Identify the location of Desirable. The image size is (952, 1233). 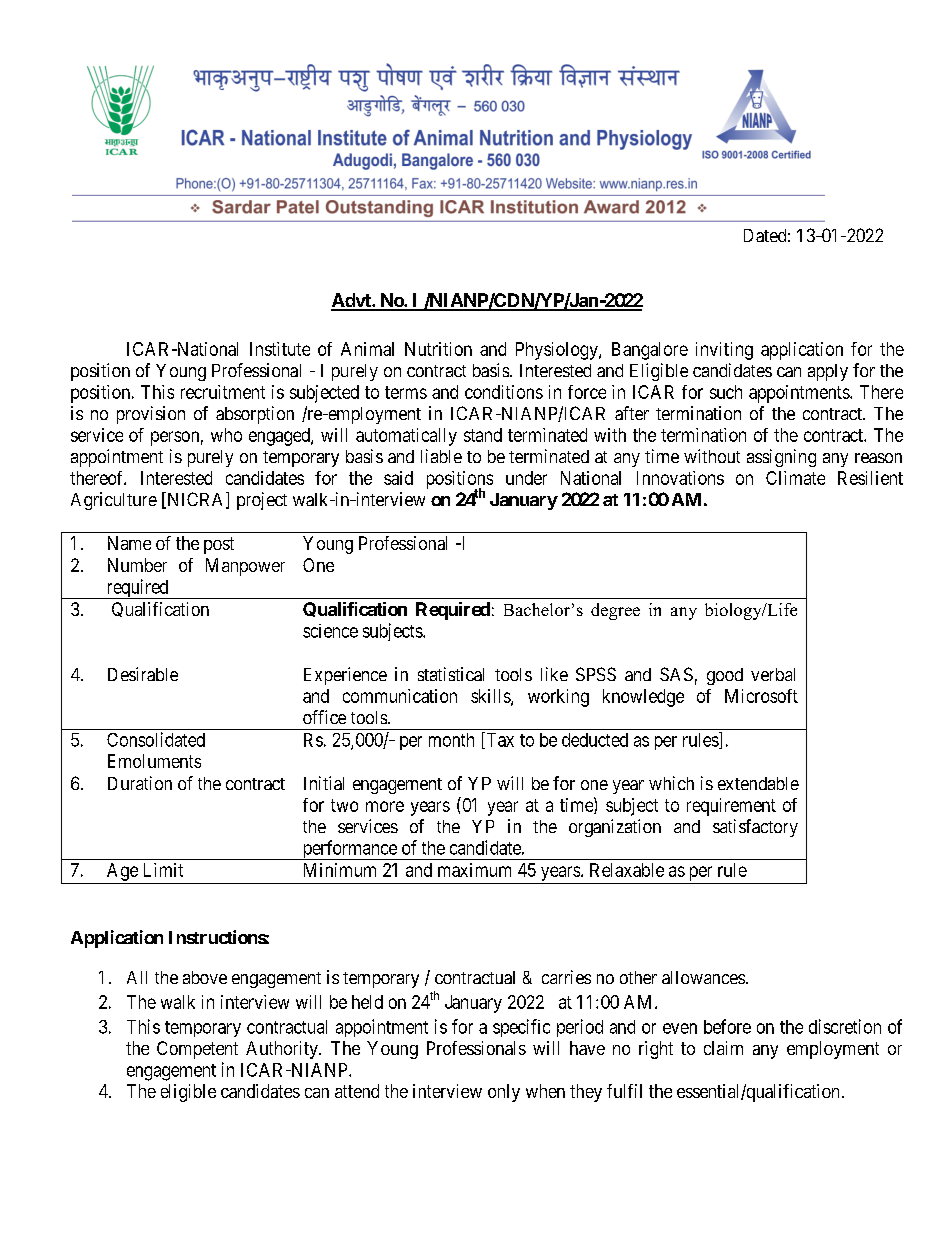
(143, 674).
